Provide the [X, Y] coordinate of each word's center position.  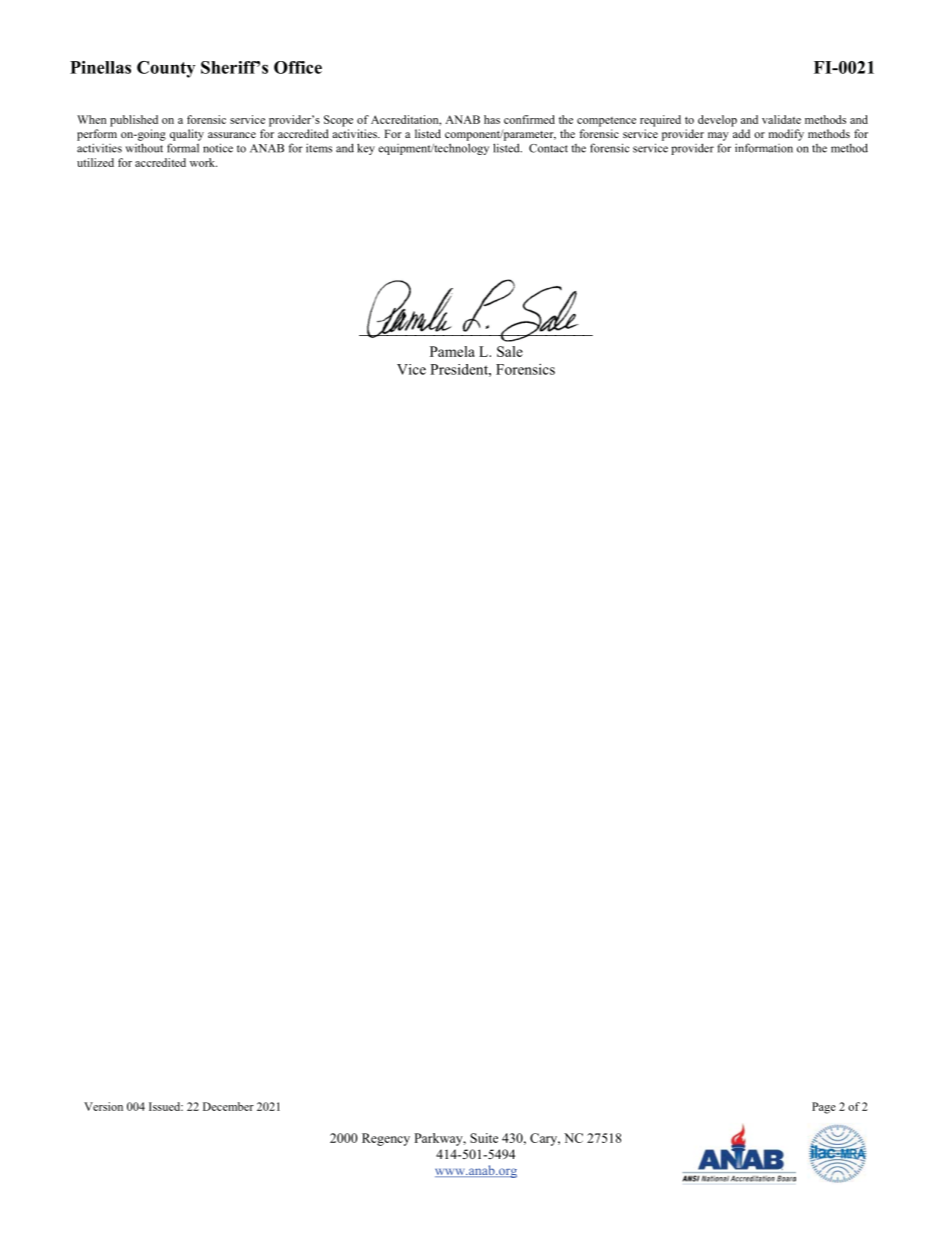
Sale [510, 351]
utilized [95, 162]
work [203, 162]
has [492, 119]
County [166, 69]
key [366, 149]
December [228, 1106]
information [764, 148]
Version [103, 1106]
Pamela [452, 351]
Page [824, 1108]
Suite [484, 1138]
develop [717, 121]
